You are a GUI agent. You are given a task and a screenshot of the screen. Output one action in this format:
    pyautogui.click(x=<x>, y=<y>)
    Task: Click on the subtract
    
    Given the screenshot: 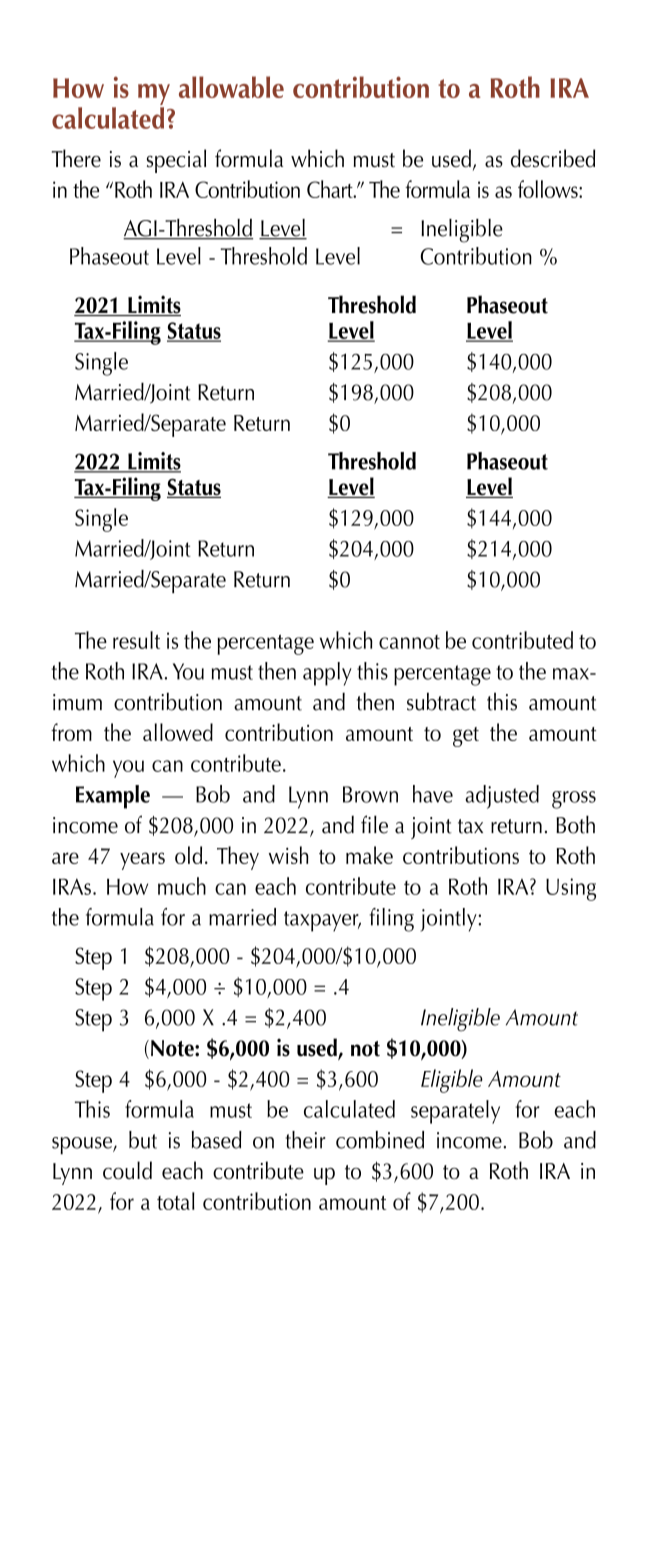 What is the action you would take?
    pyautogui.click(x=441, y=701)
